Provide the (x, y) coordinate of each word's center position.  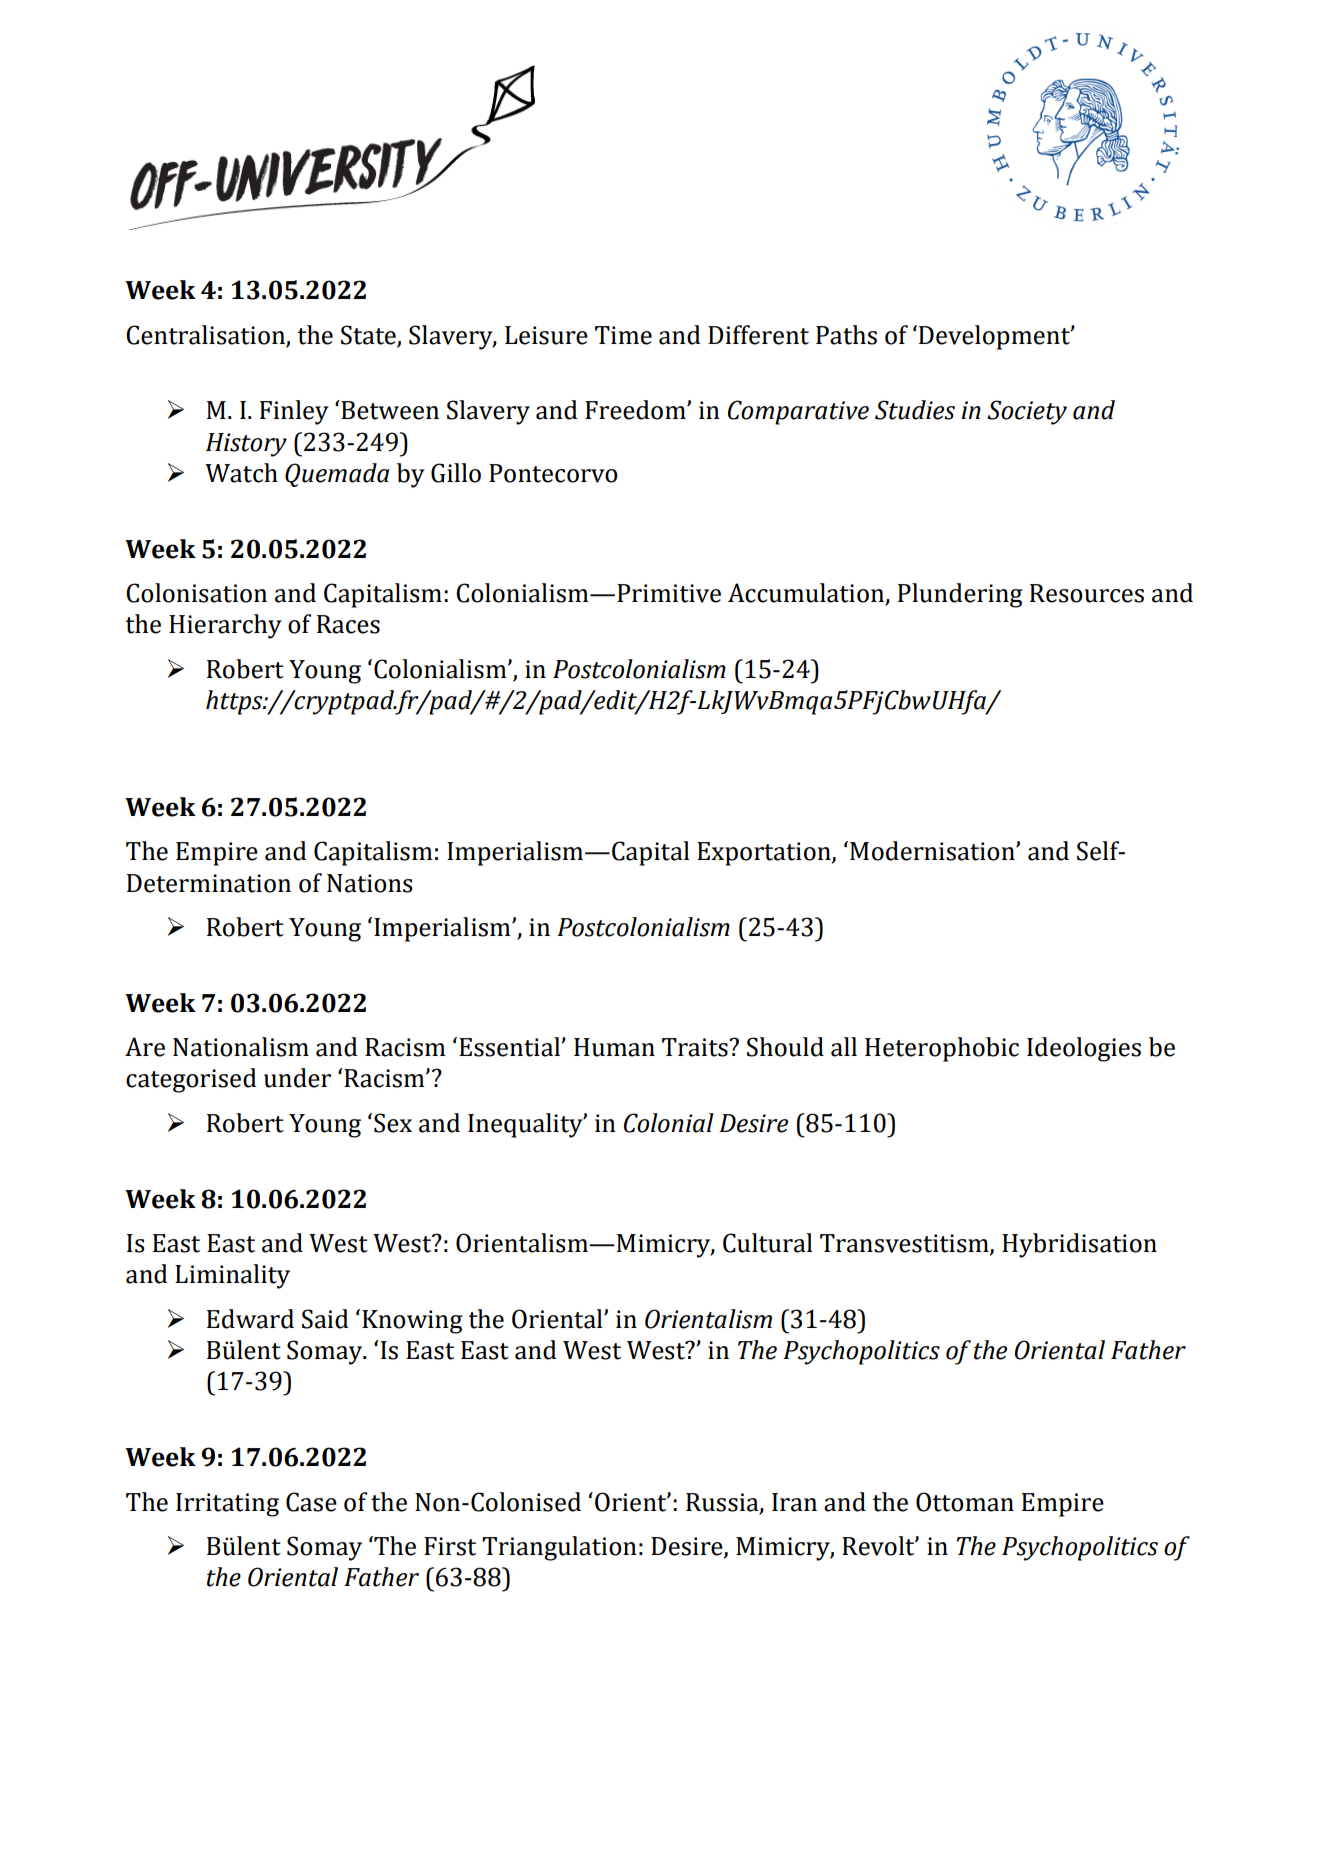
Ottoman (965, 1502)
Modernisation (933, 851)
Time (623, 335)
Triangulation (559, 1548)
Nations (370, 883)
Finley (294, 412)
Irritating (227, 1505)
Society (1027, 412)
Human (614, 1047)
